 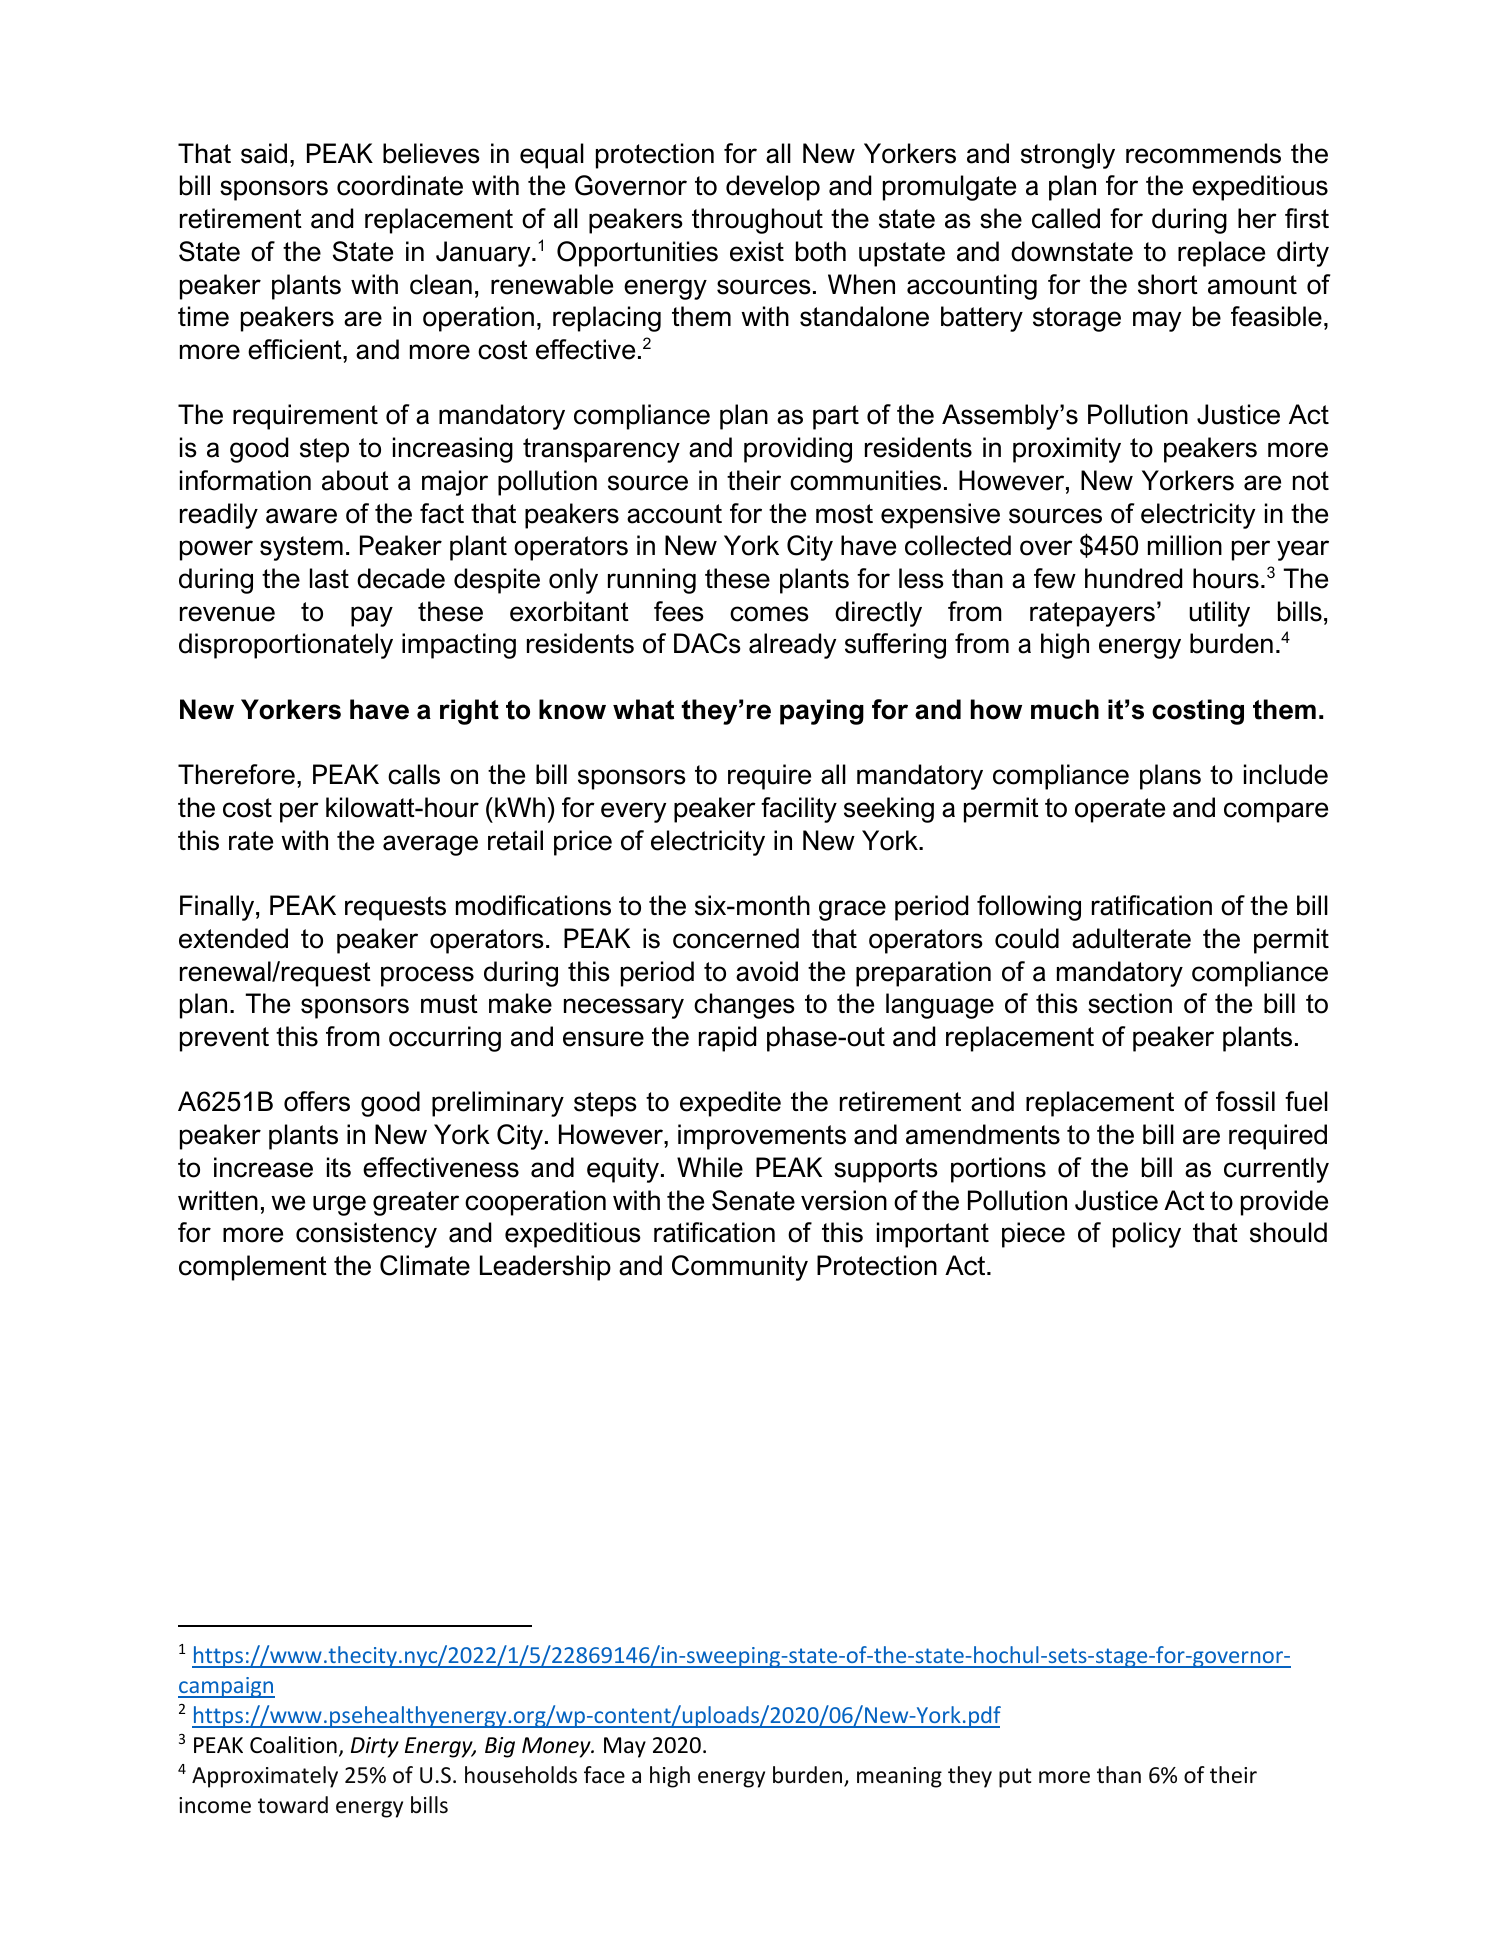 What do you see at coordinates (1185, 545) in the screenshot?
I see `million` at bounding box center [1185, 545].
